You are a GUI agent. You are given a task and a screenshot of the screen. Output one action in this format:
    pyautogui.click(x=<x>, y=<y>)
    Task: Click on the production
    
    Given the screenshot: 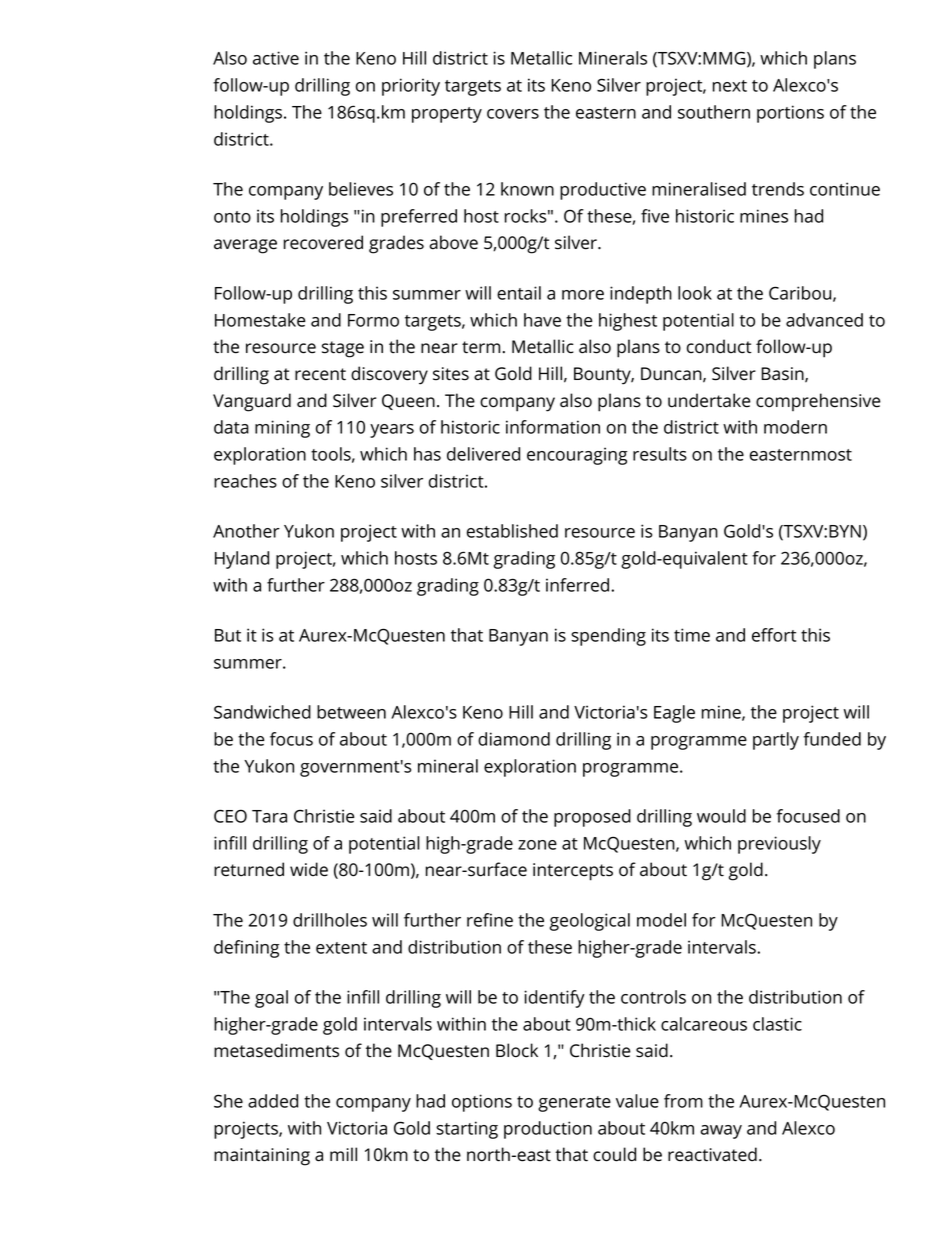 What is the action you would take?
    pyautogui.click(x=548, y=1130)
